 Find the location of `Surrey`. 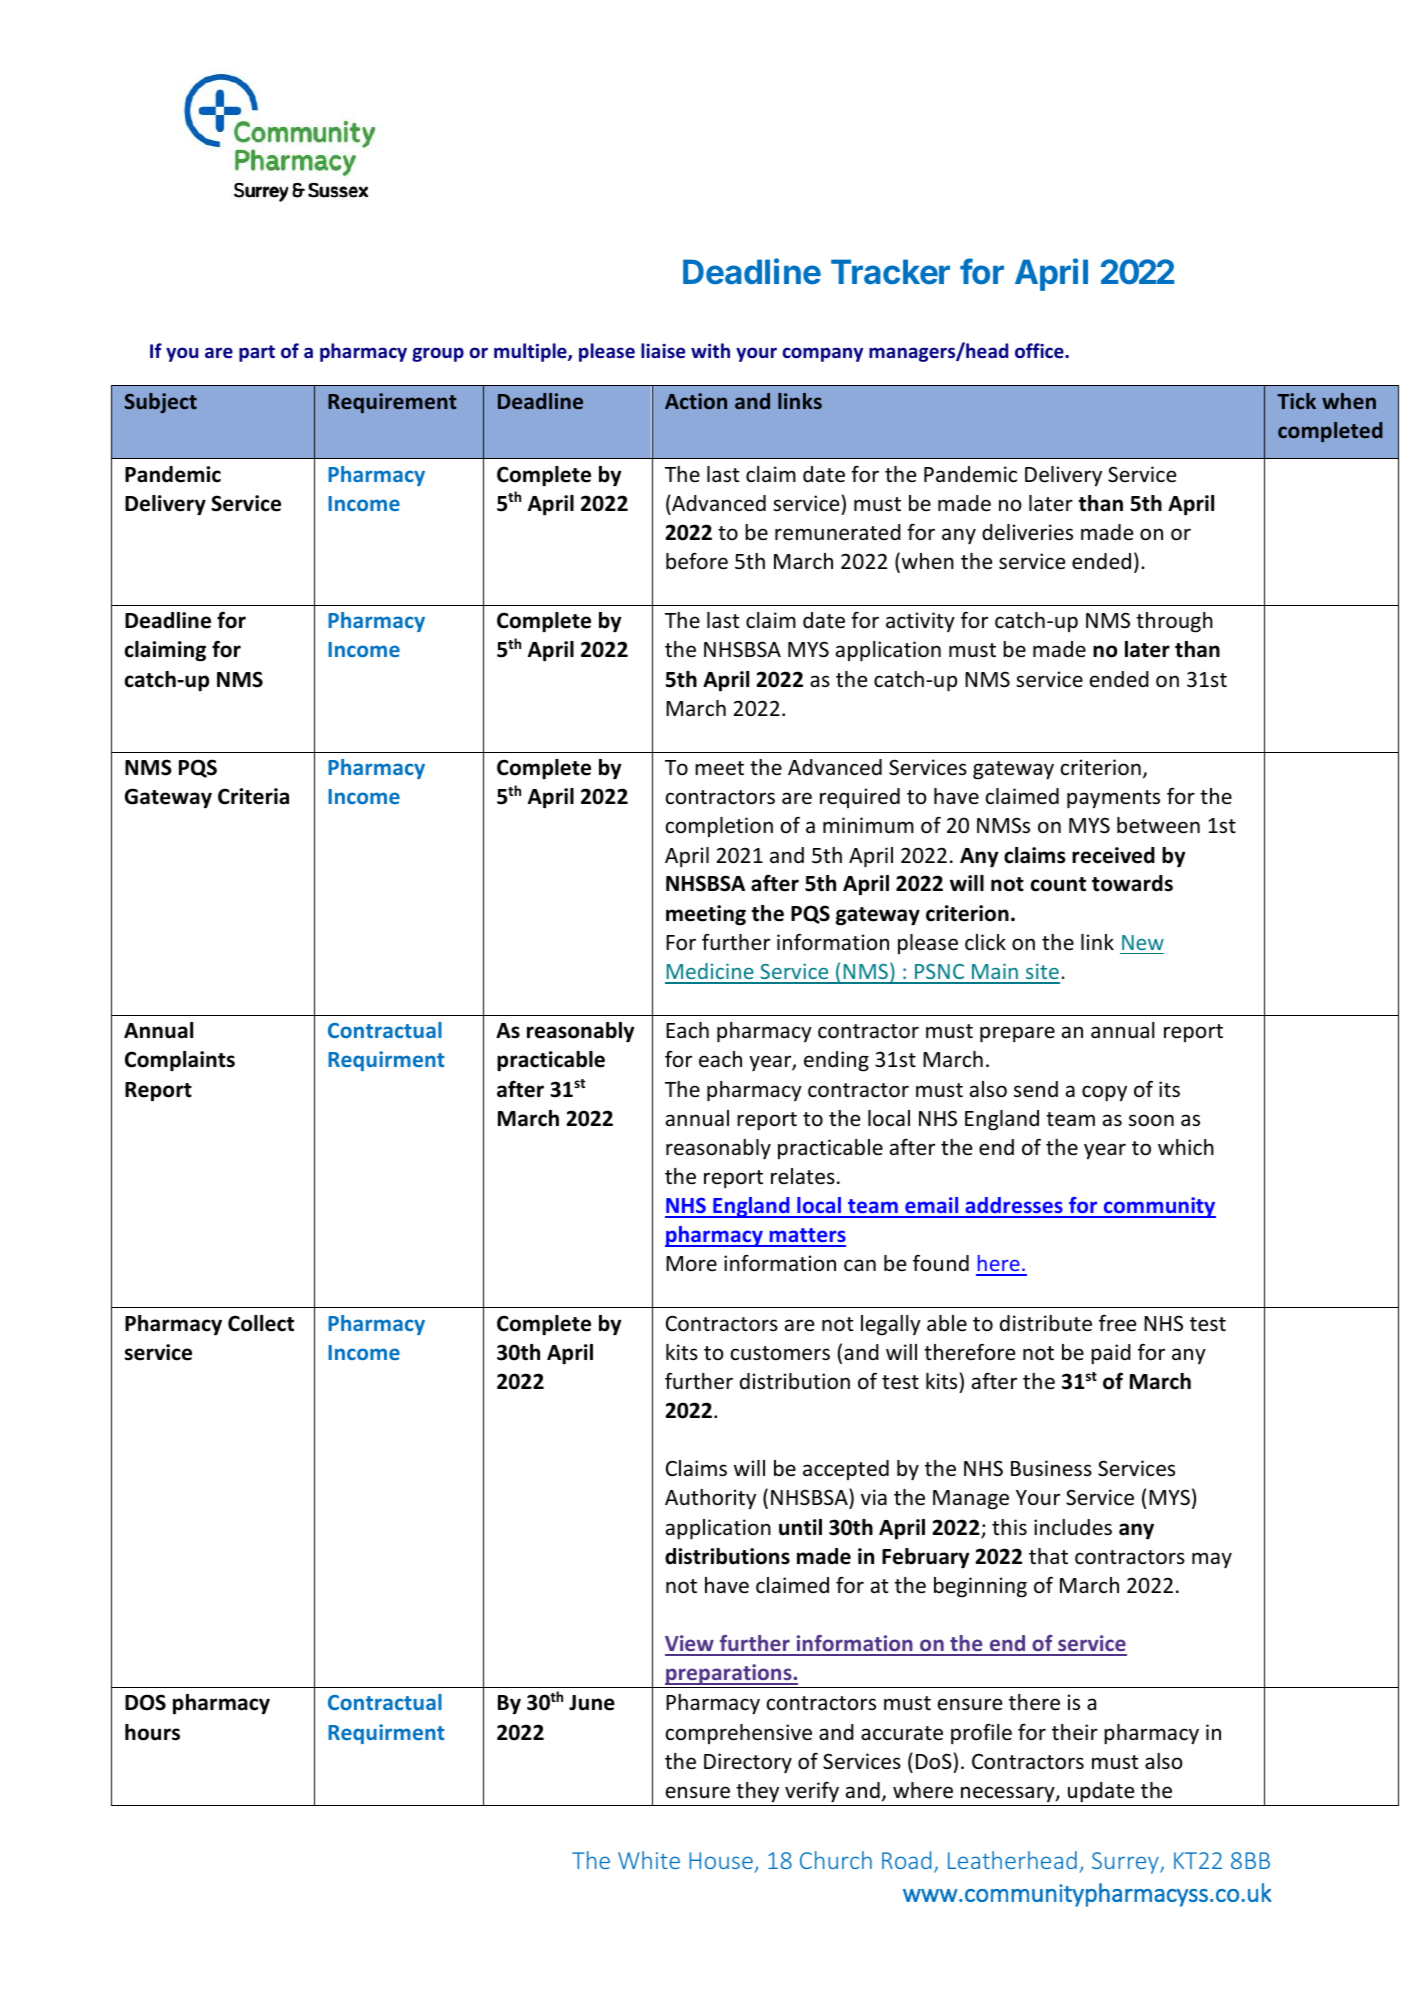

Surrey is located at coordinates (1126, 1863).
